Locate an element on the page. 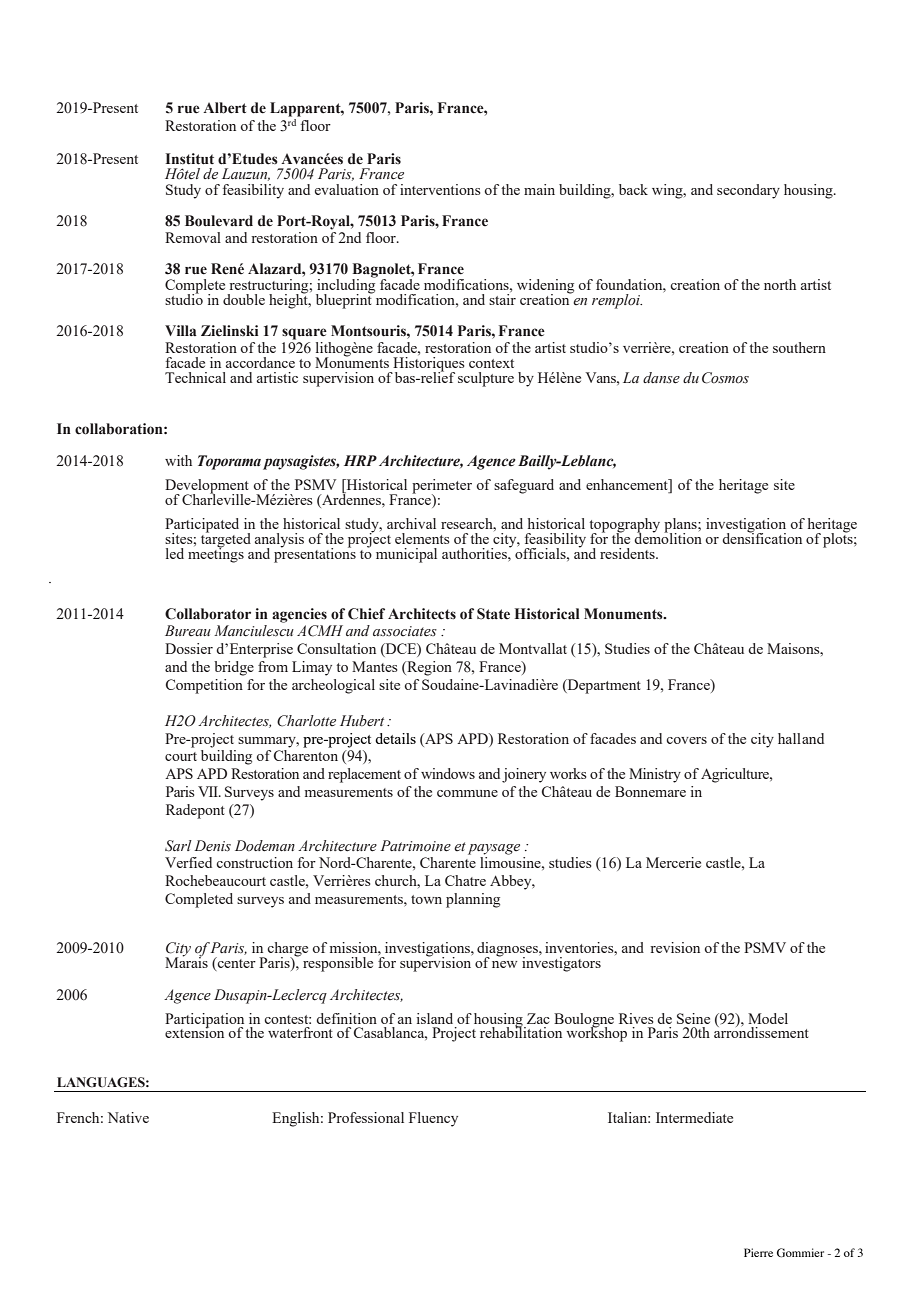 The height and width of the page is (1308, 924). Fluency is located at coordinates (433, 1119).
